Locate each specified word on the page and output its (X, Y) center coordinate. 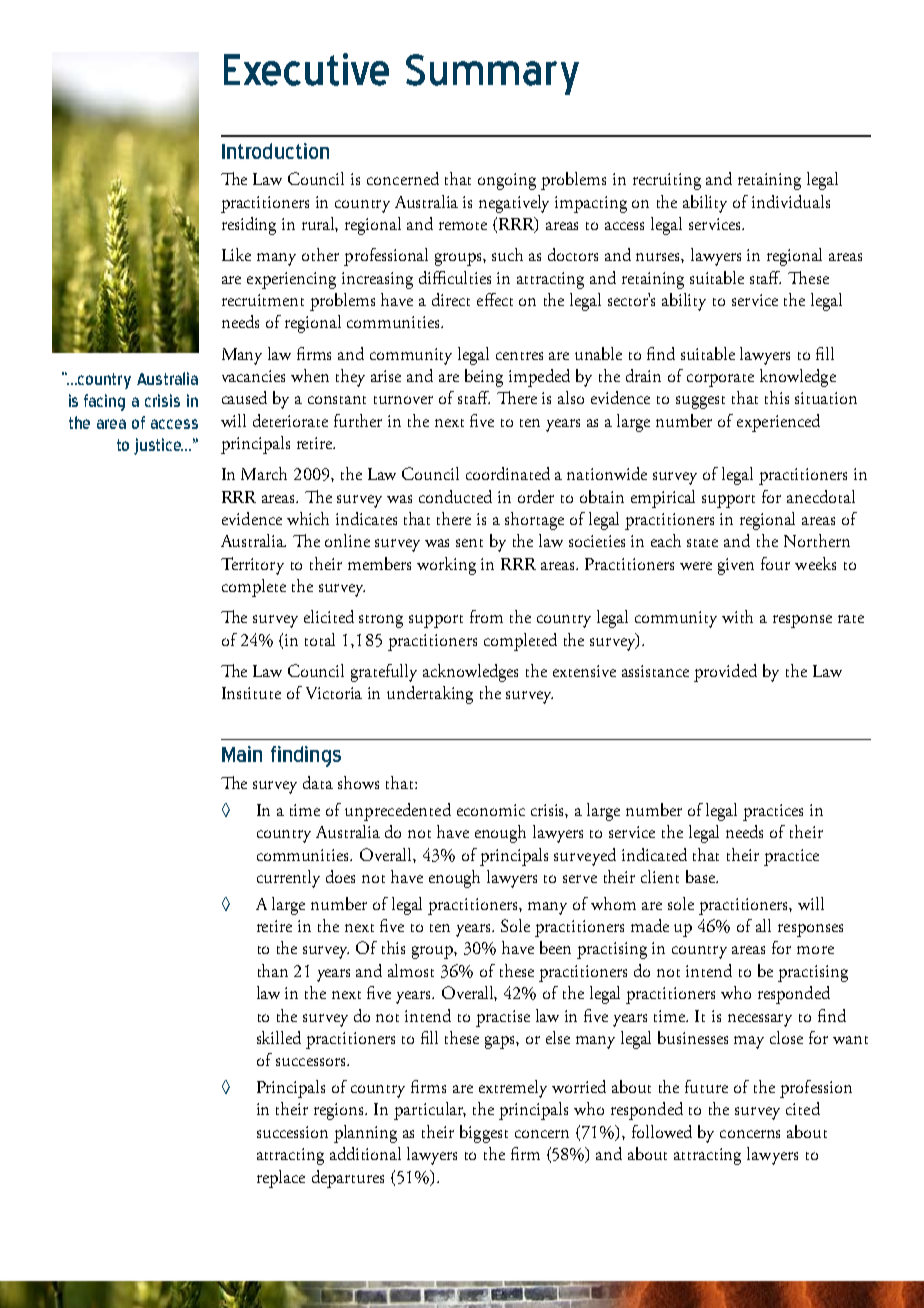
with (737, 616)
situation (826, 398)
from (486, 616)
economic (491, 810)
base (702, 876)
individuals (791, 201)
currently (288, 879)
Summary (492, 74)
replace (281, 1179)
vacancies (253, 376)
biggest (484, 1134)
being (484, 378)
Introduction (275, 151)
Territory (252, 566)
